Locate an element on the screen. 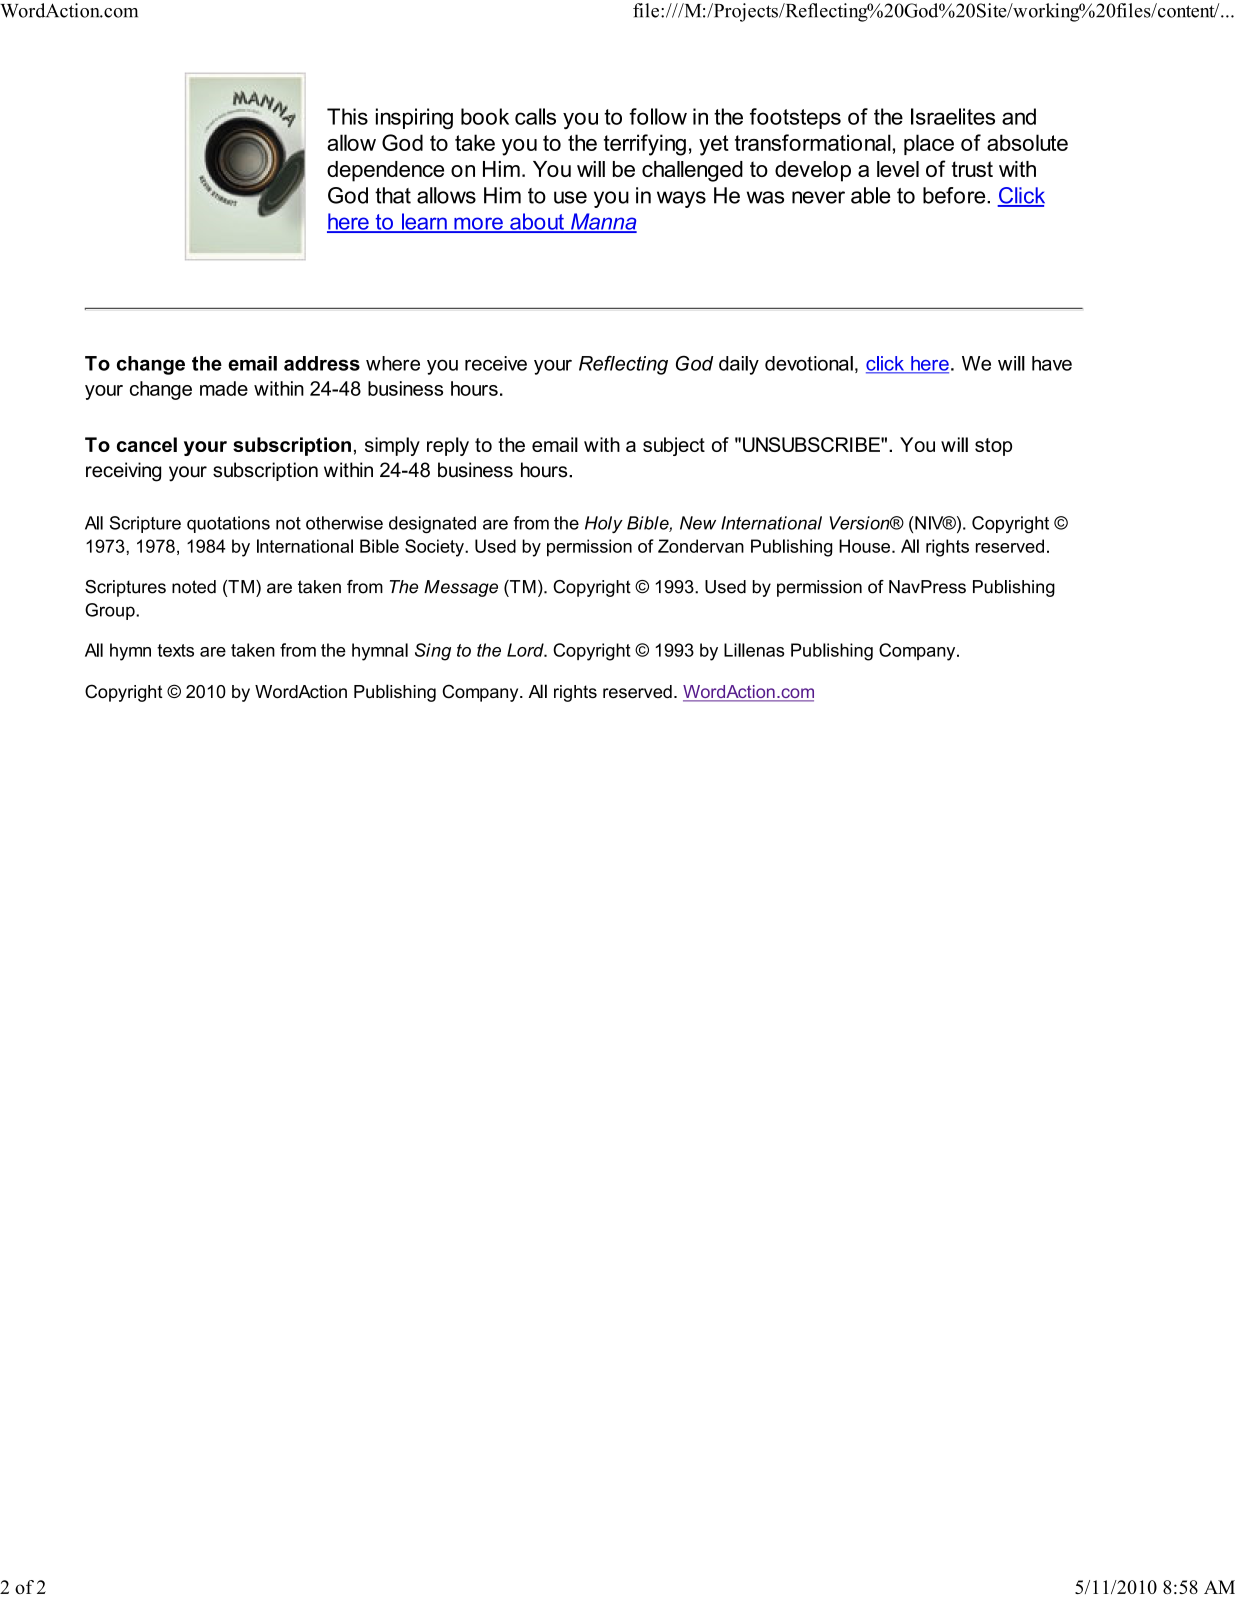 The image size is (1235, 1599). calls is located at coordinates (535, 116).
